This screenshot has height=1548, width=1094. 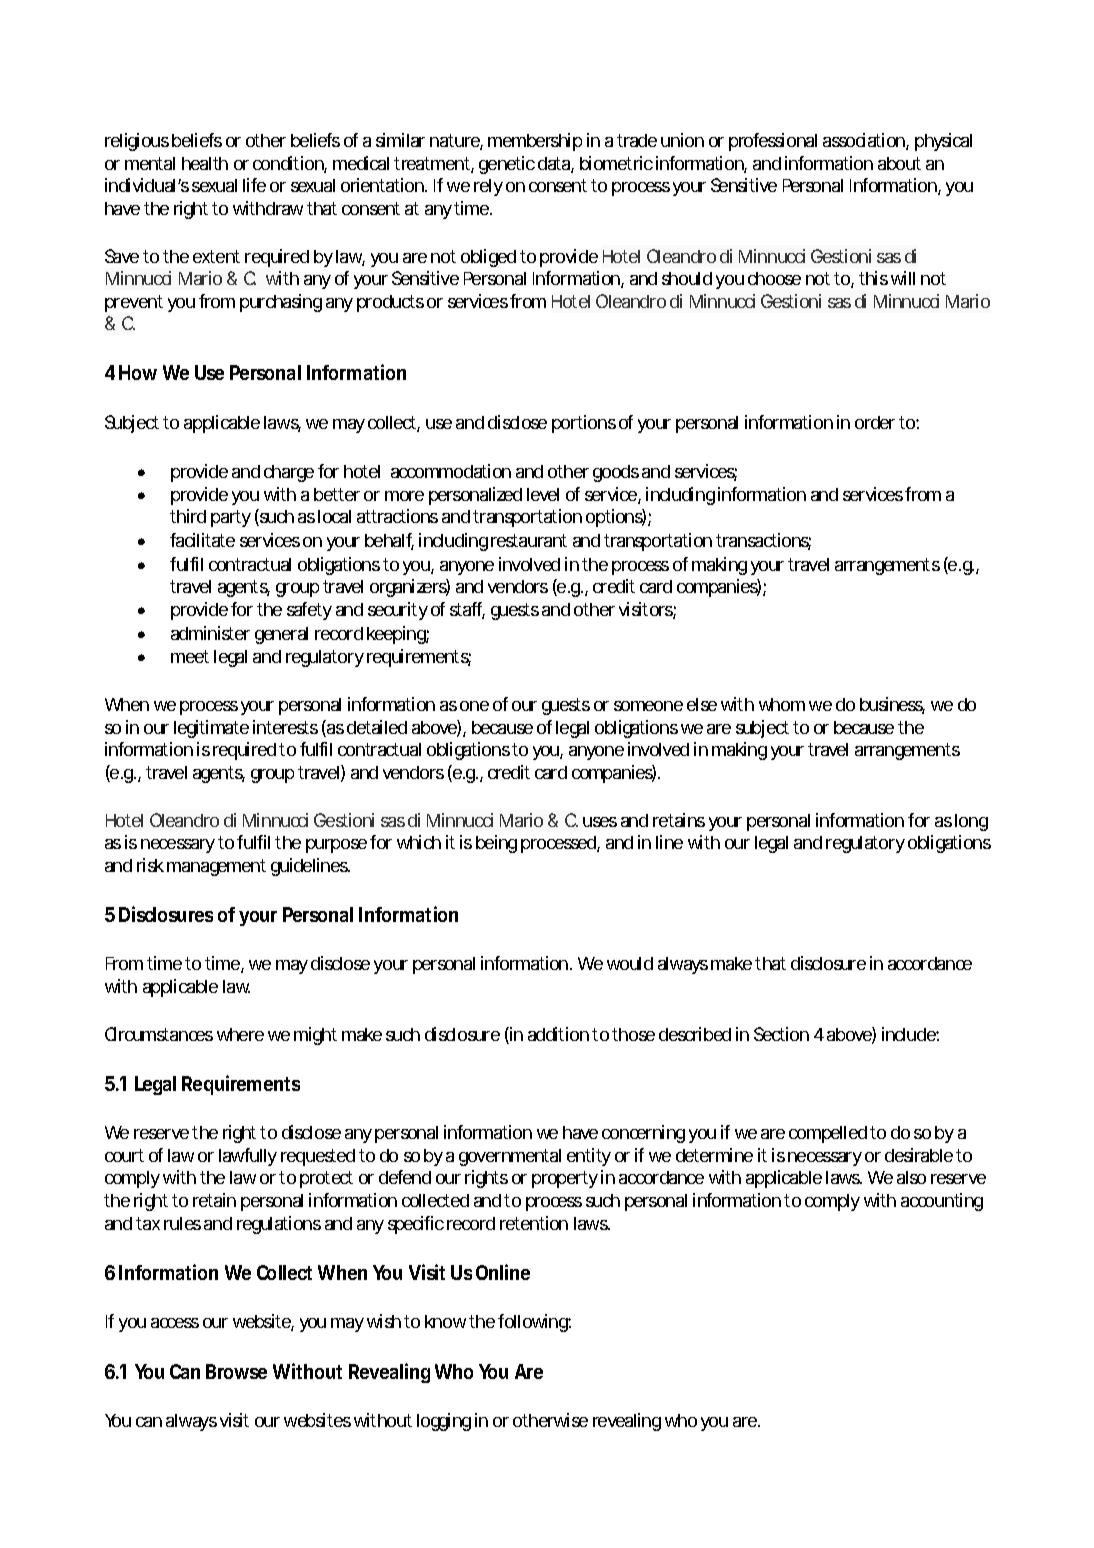 What do you see at coordinates (600, 822) in the screenshot?
I see `uses` at bounding box center [600, 822].
